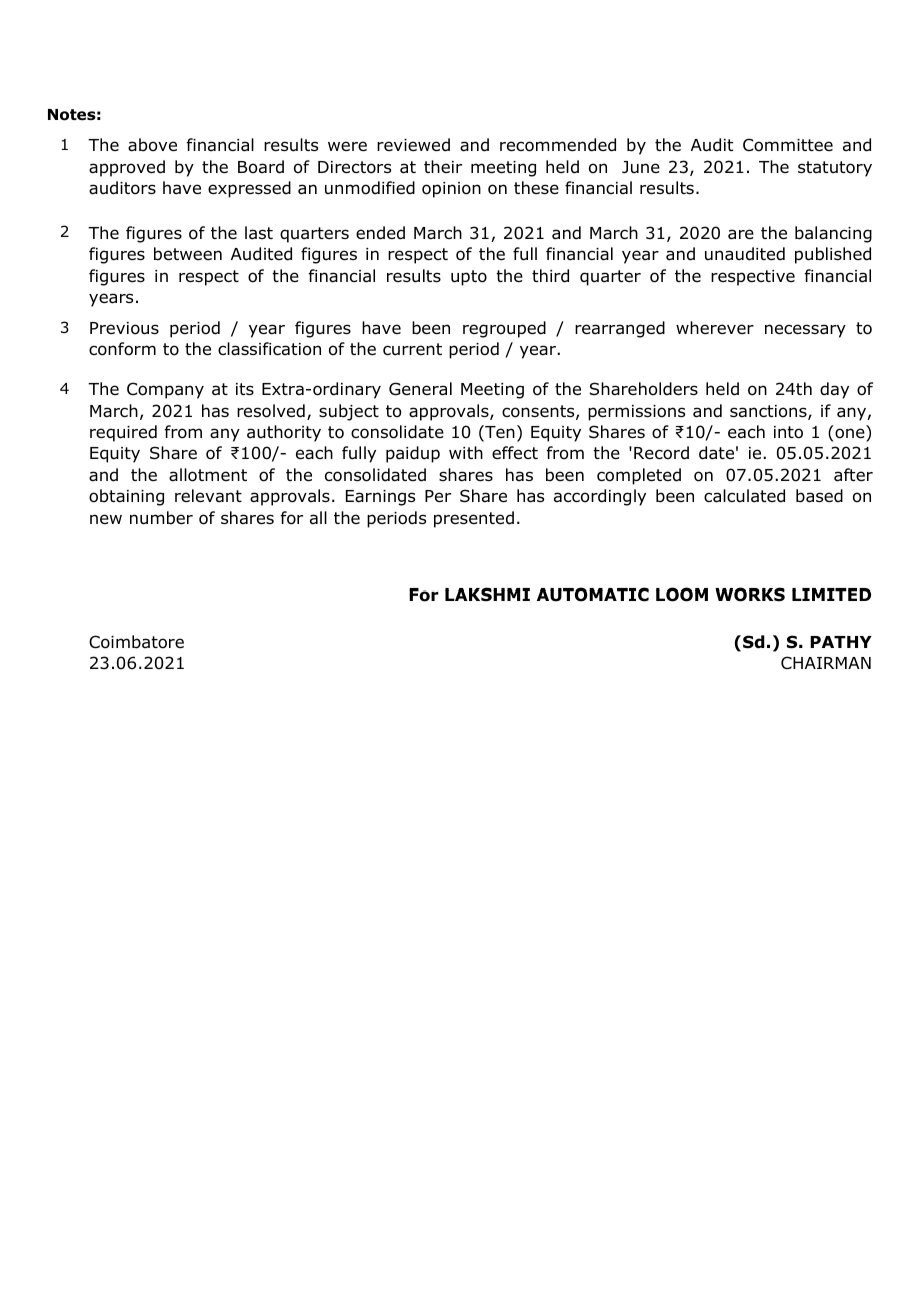 The image size is (924, 1308). What do you see at coordinates (443, 166) in the screenshot?
I see `their` at bounding box center [443, 166].
